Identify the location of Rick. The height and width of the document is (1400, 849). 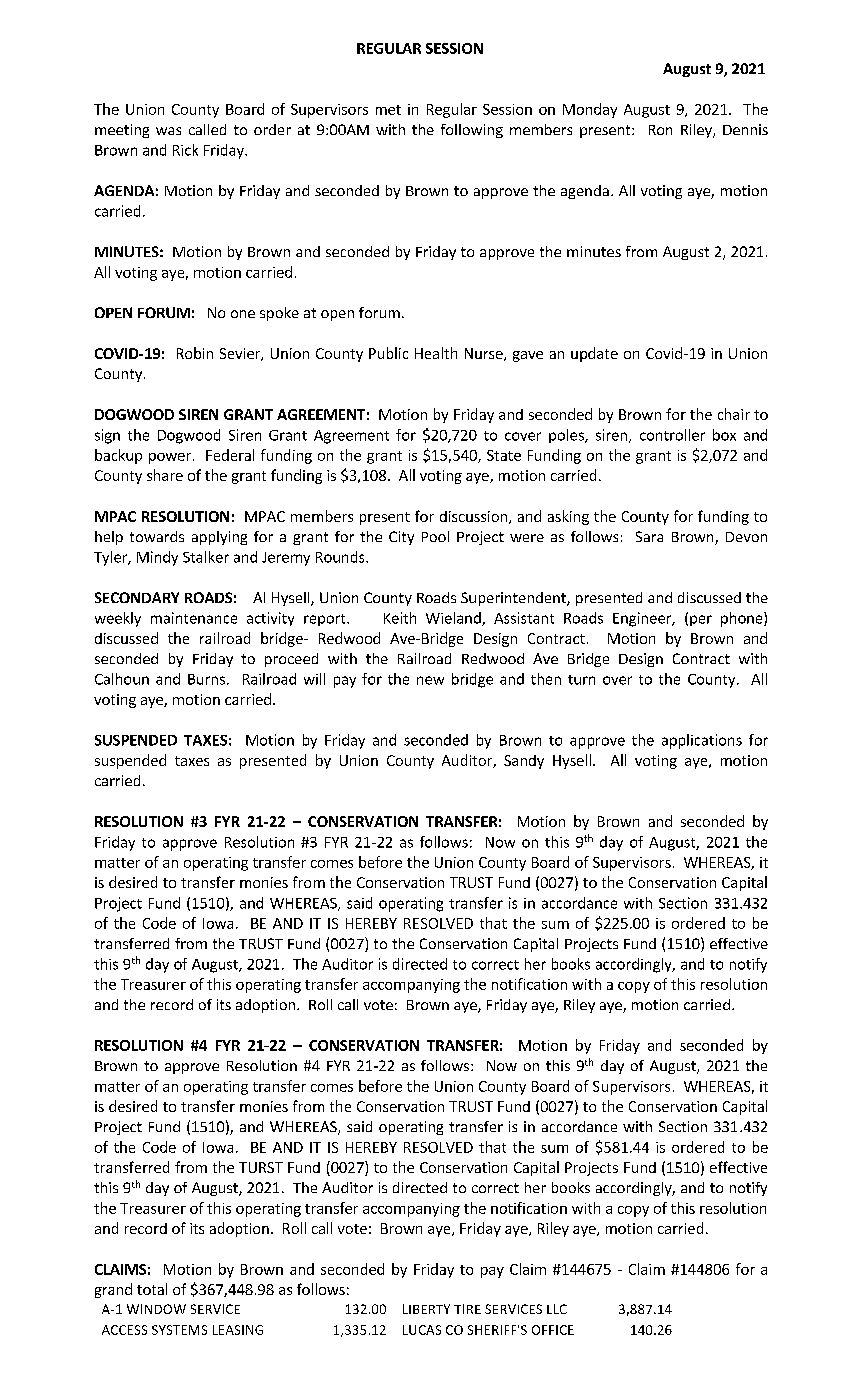
(185, 150).
